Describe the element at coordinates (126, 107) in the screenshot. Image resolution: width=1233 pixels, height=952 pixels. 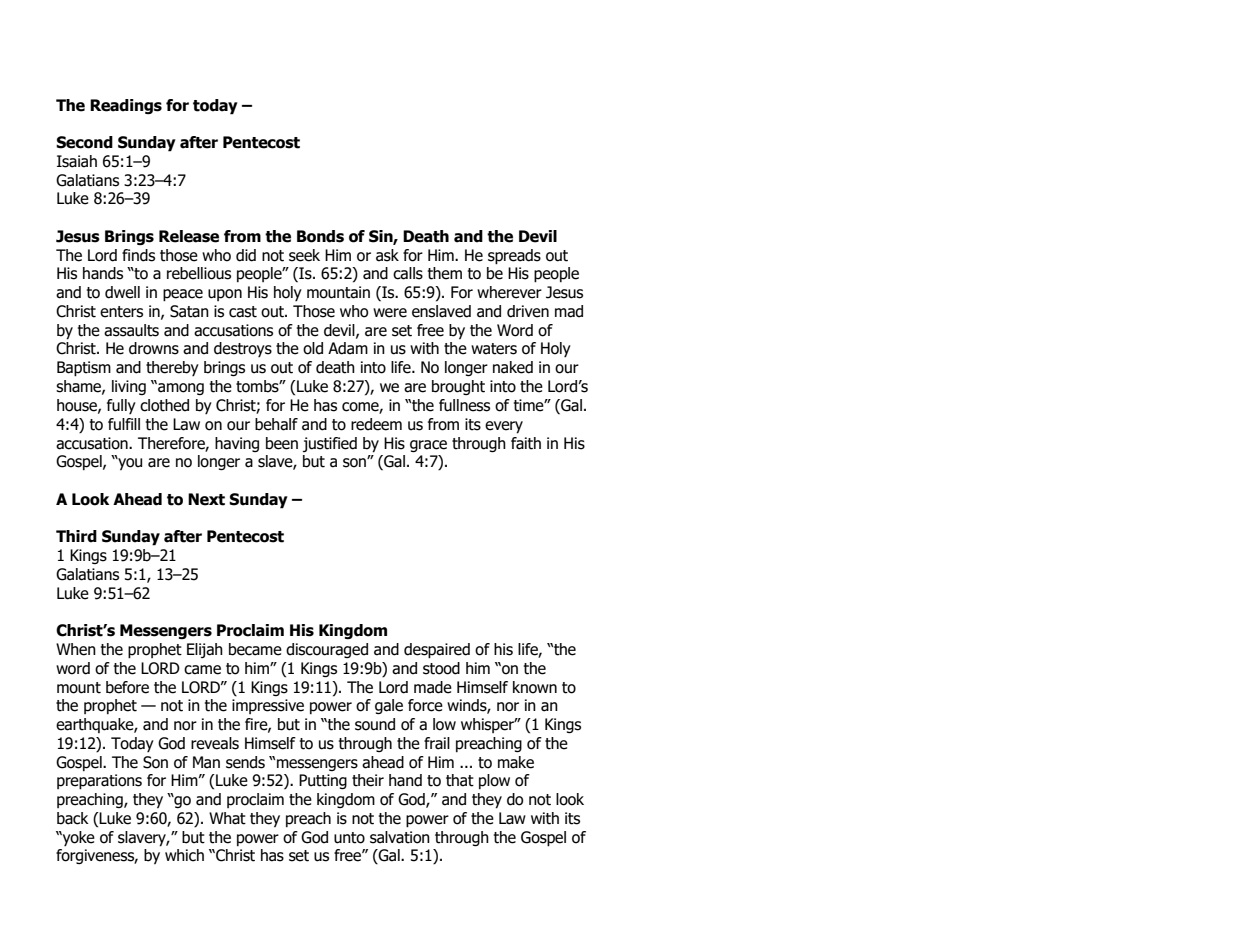
I see `Readings` at that location.
